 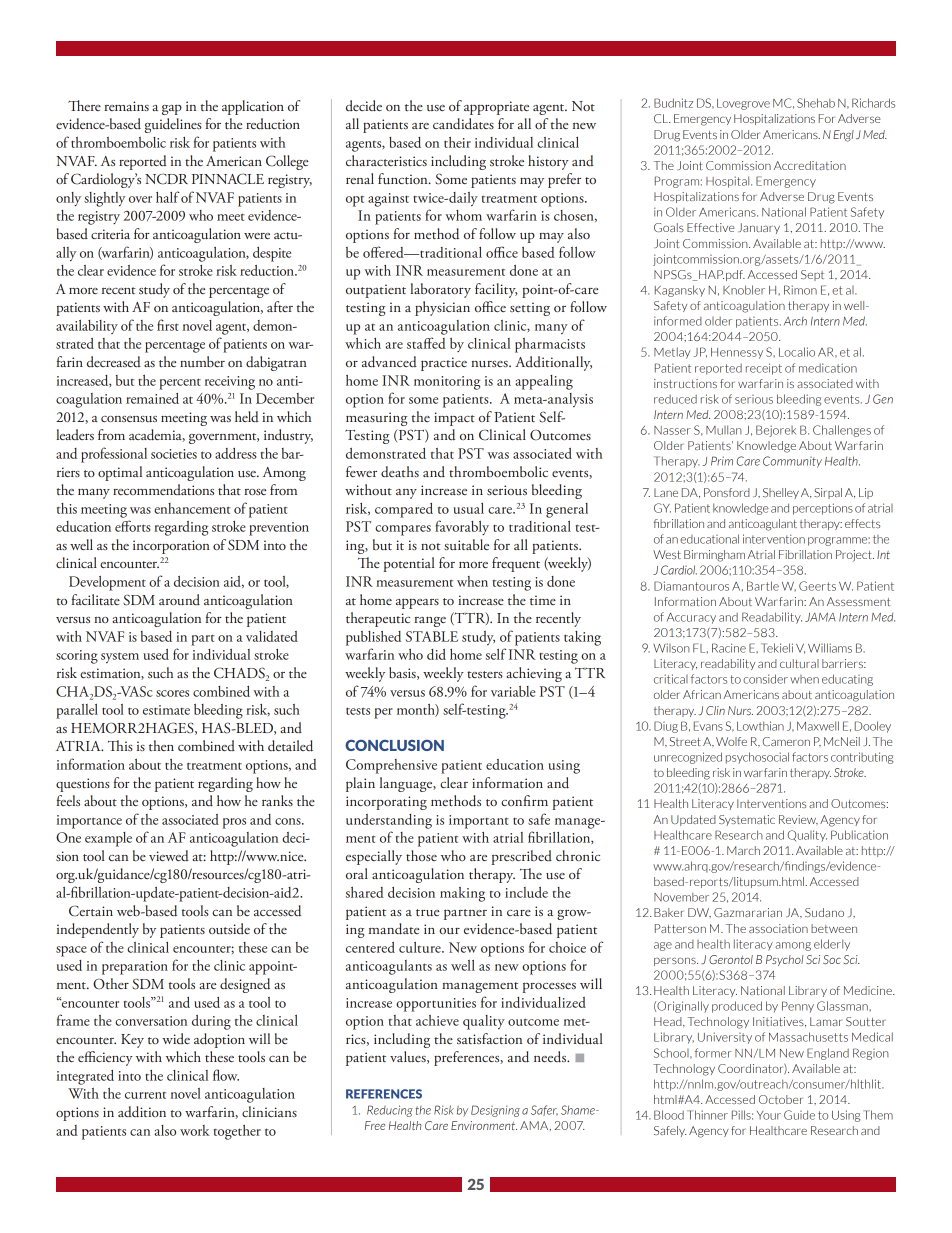 I want to click on monitoring, so click(x=447, y=383).
